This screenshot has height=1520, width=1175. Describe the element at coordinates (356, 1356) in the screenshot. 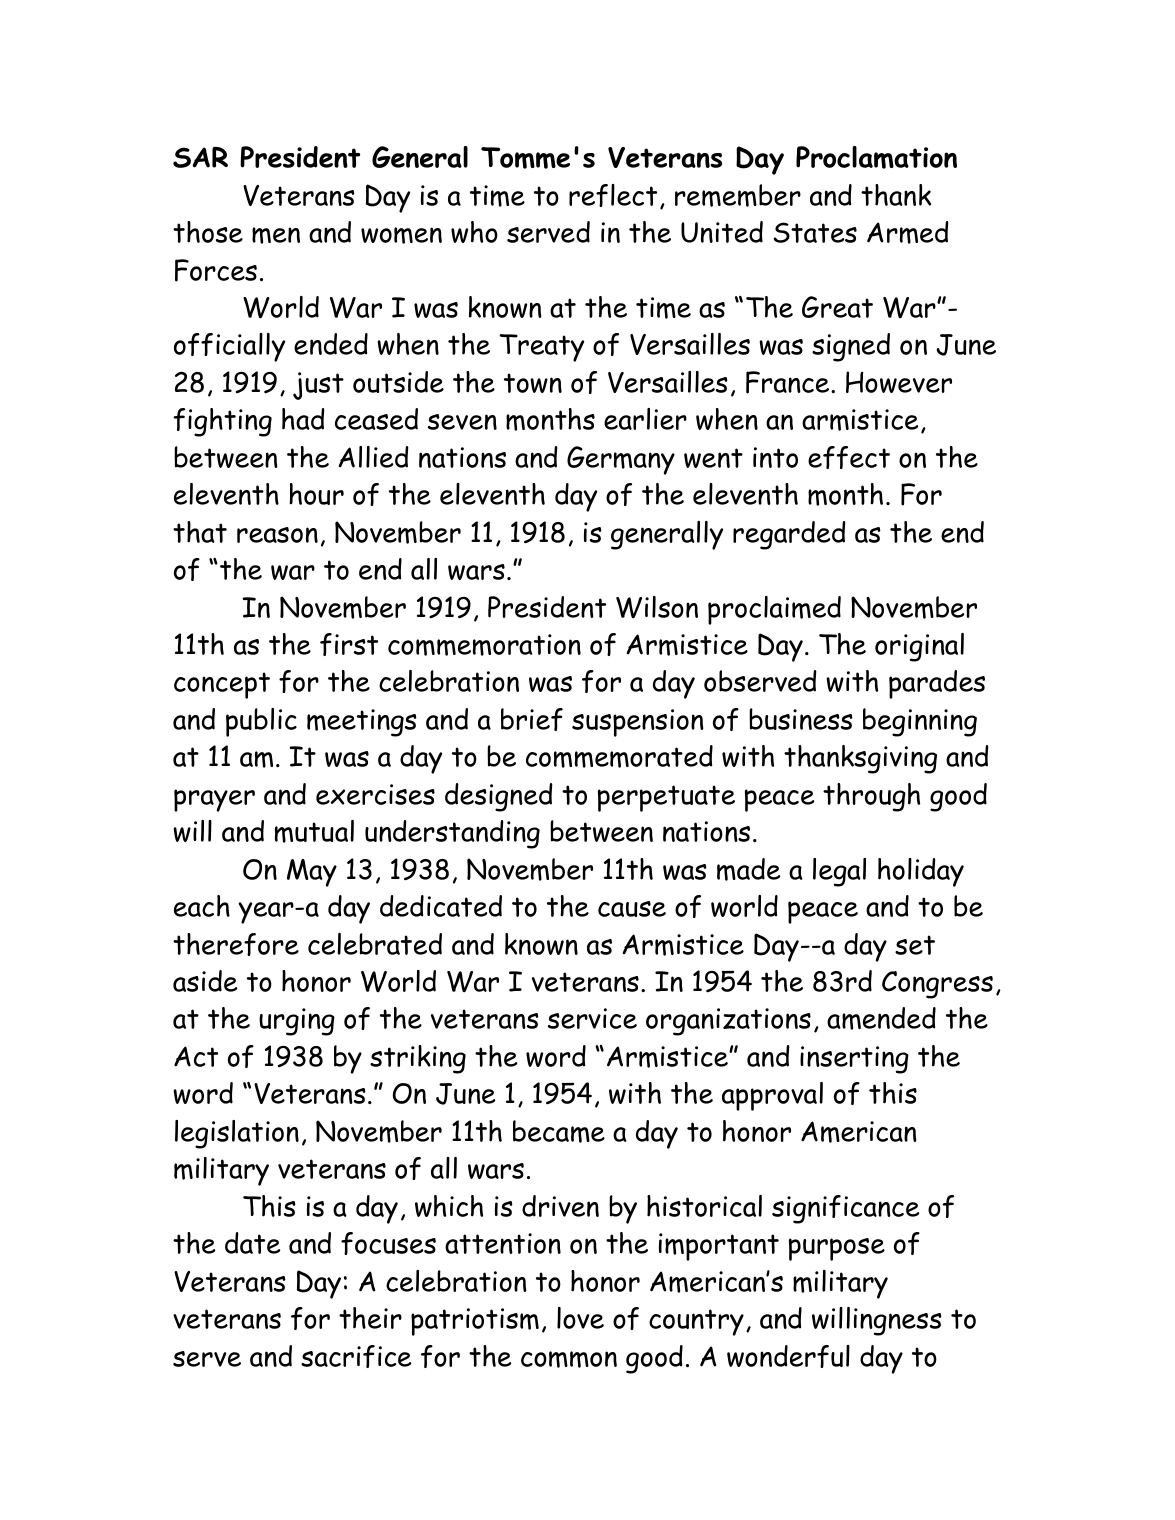

I see `sacrifice` at that location.
